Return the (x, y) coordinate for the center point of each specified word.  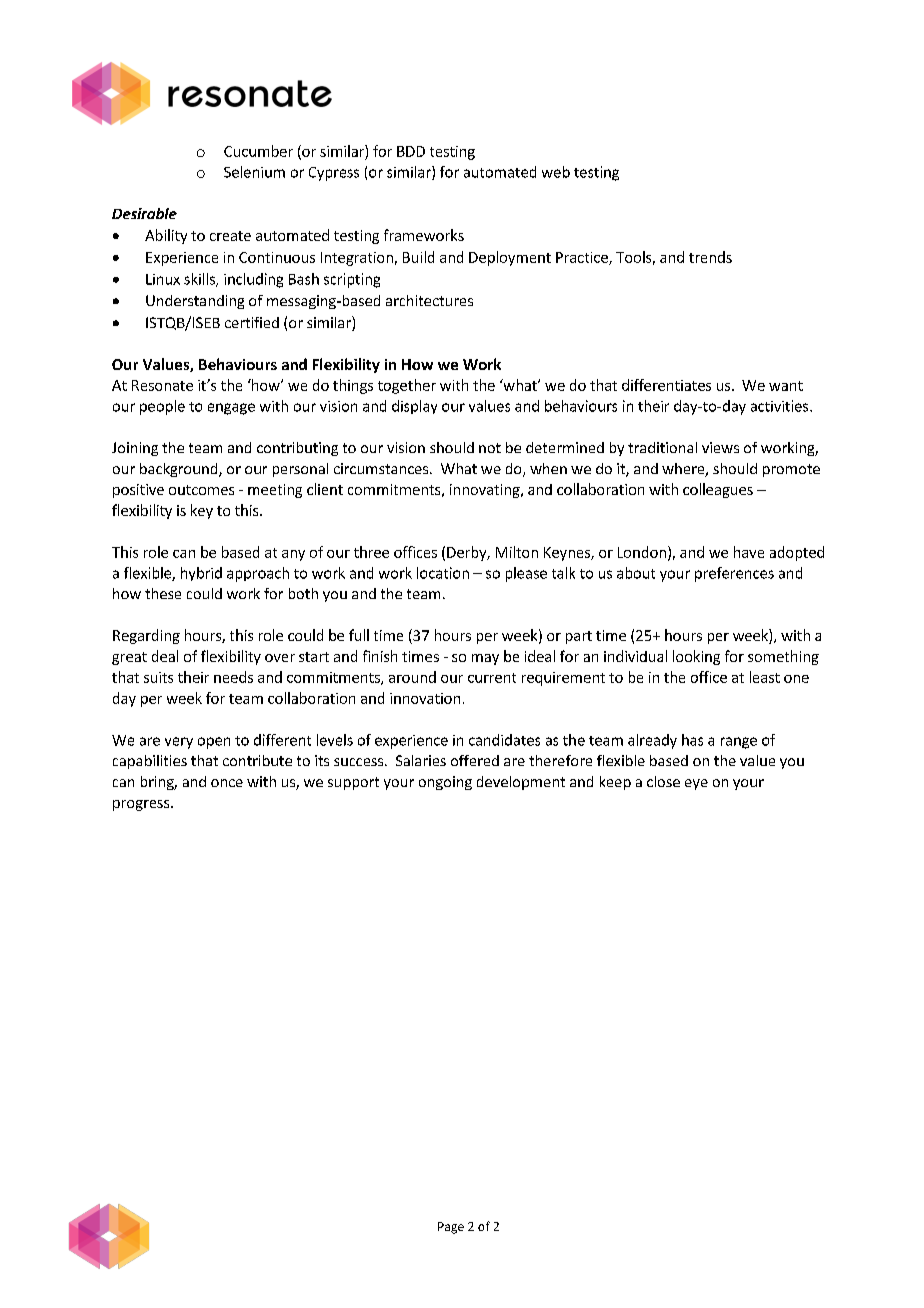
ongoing (445, 783)
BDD (411, 151)
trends (710, 257)
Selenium (254, 172)
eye (696, 784)
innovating (486, 491)
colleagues (718, 490)
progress (142, 805)
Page (451, 1228)
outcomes (201, 490)
